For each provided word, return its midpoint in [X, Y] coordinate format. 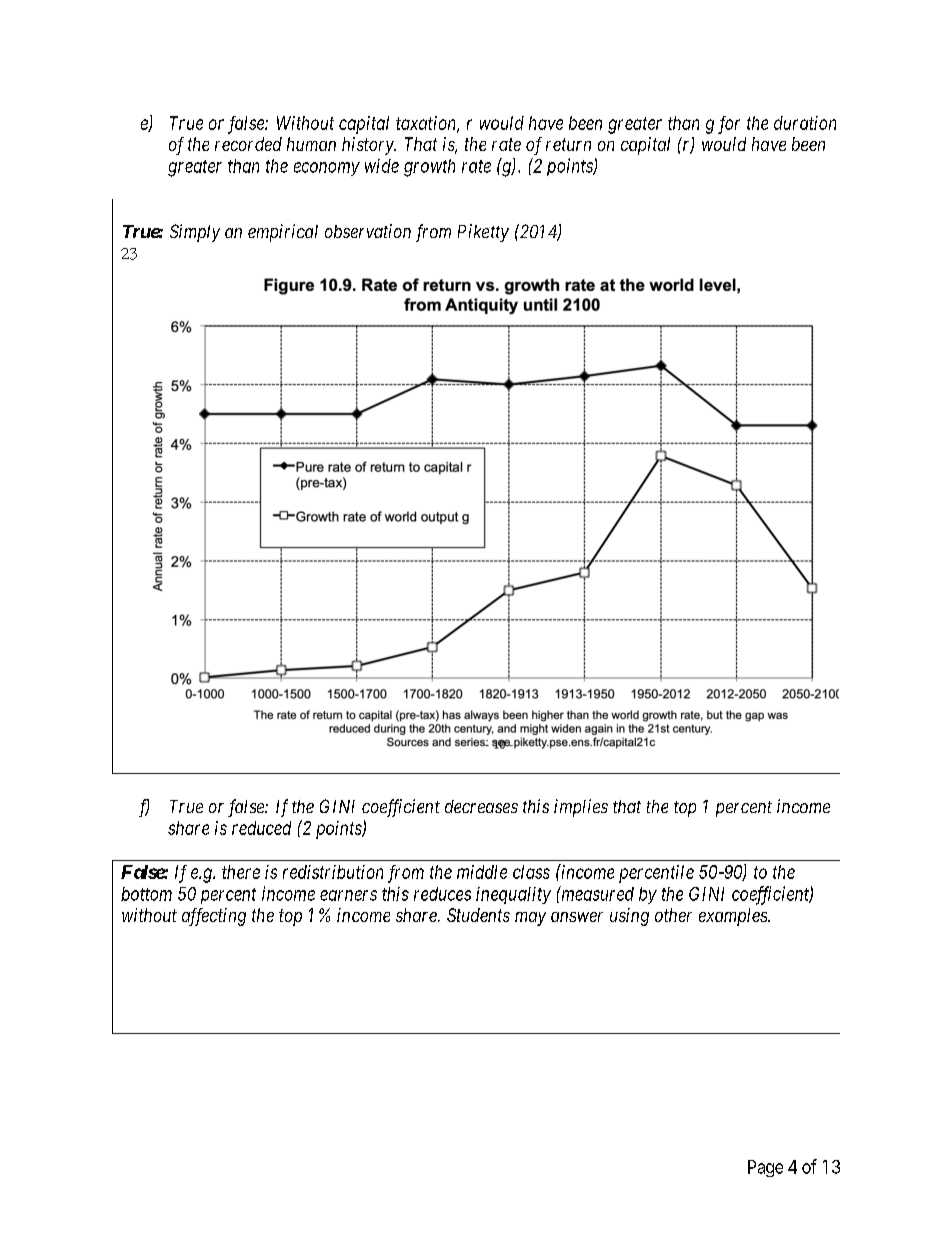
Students [478, 915]
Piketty [483, 233]
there [241, 872]
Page [765, 1168]
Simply [195, 233]
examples [734, 917]
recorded [248, 144]
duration [805, 123]
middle [482, 872]
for [729, 125]
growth [429, 168]
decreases [481, 806]
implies [581, 808]
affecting [214, 917]
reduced [261, 828]
